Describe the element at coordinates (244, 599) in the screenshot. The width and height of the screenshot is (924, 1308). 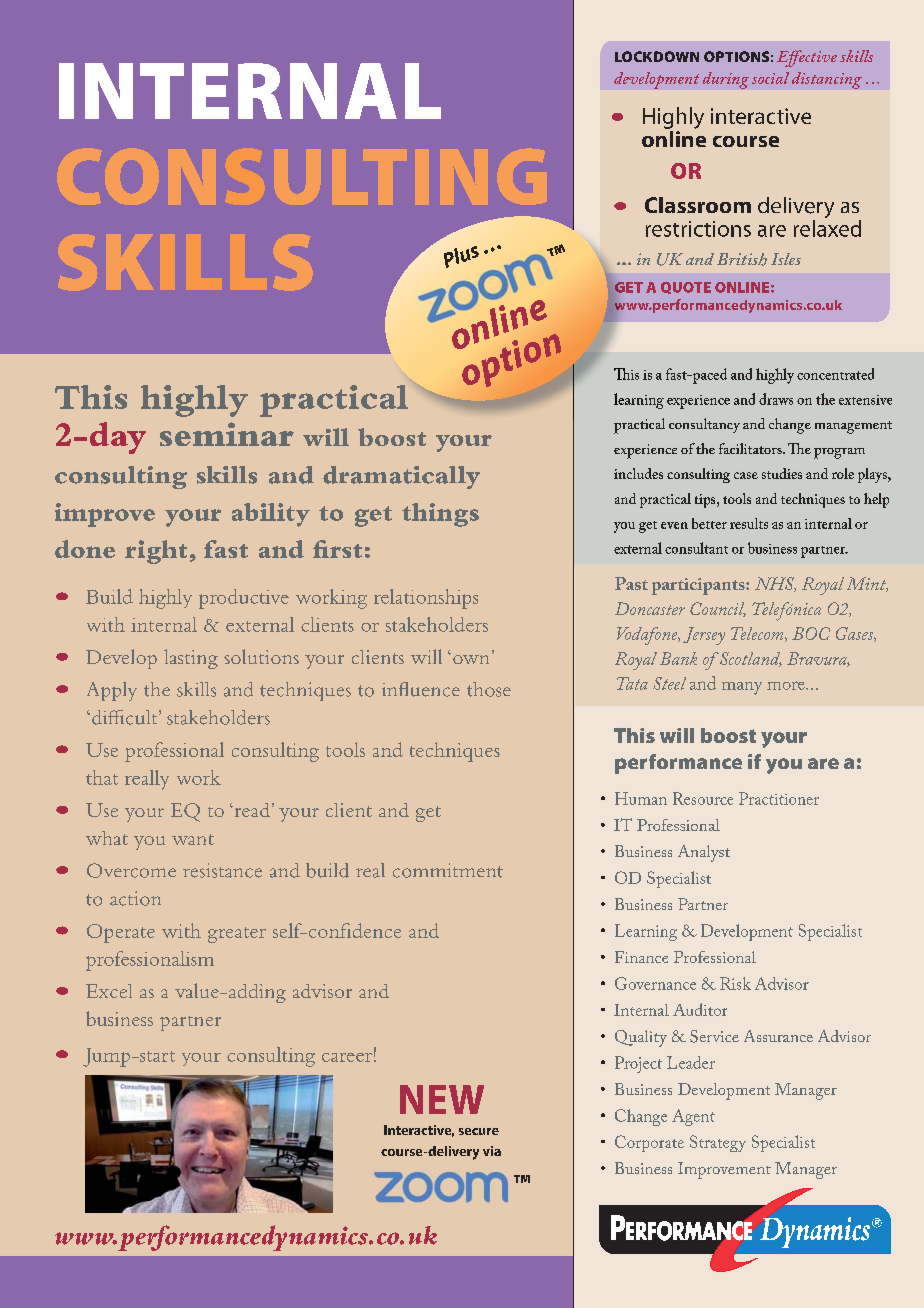
I see `productive` at that location.
